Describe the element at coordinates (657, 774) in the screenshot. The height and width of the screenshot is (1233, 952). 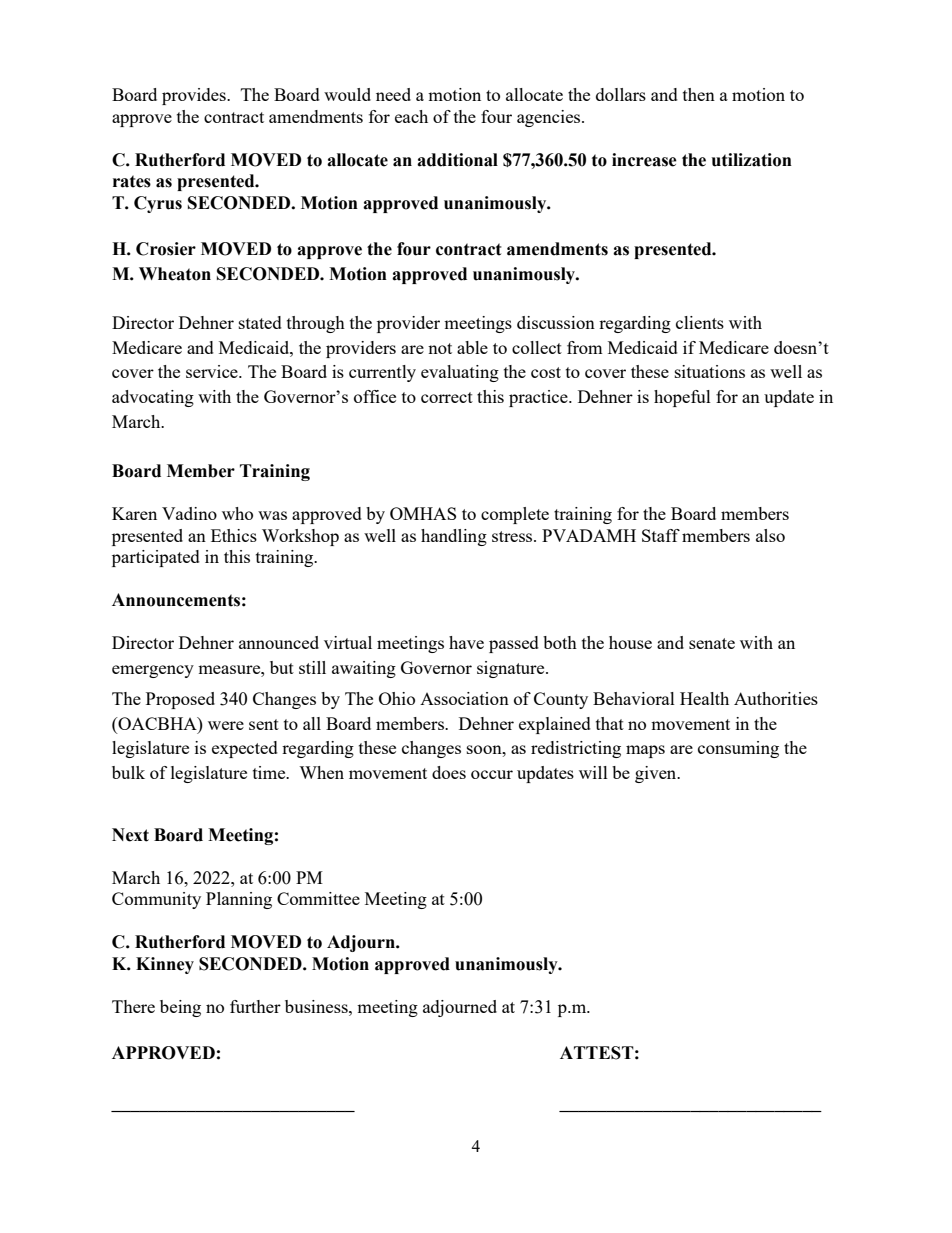
I see `given` at that location.
